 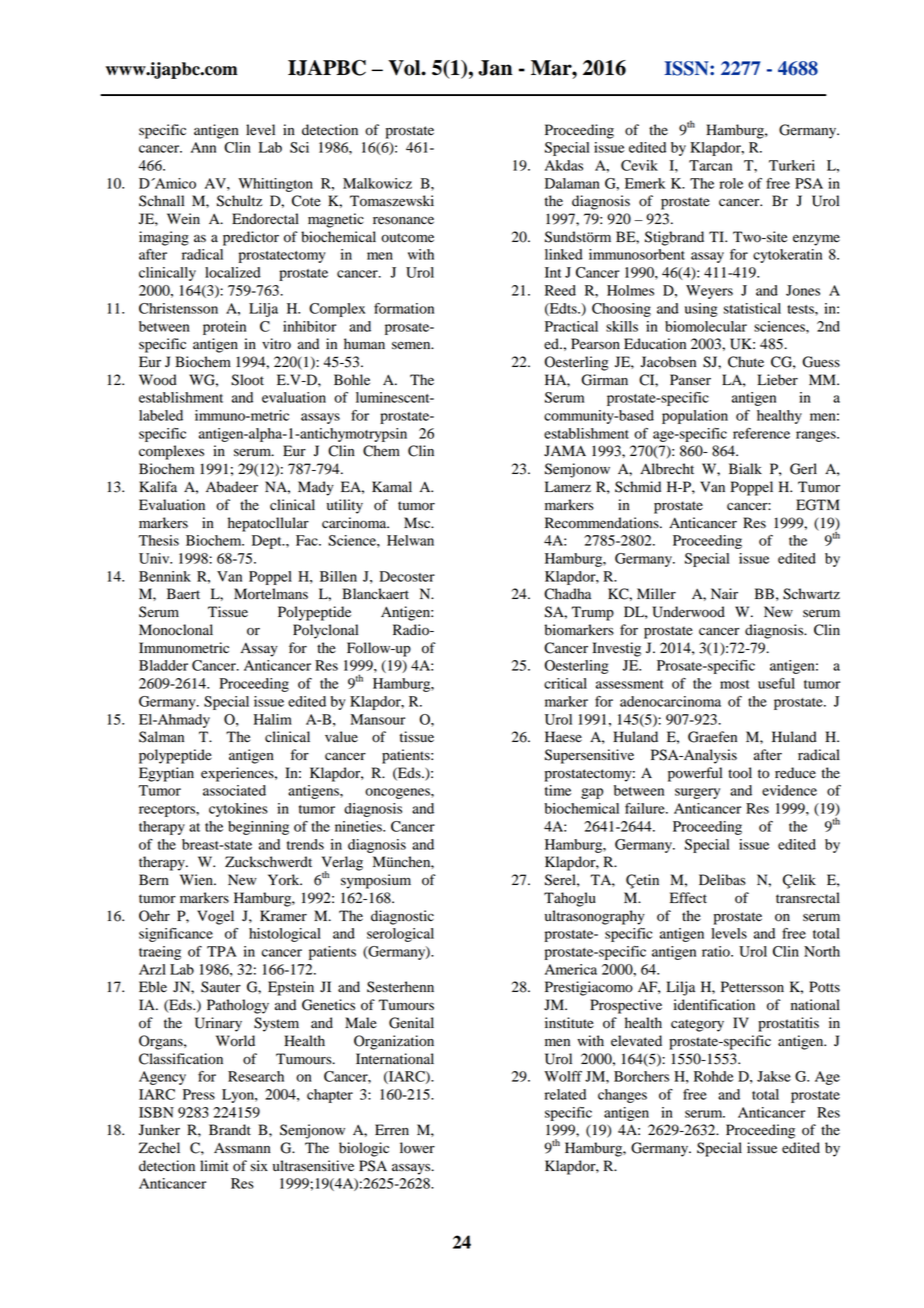 I want to click on Nair, so click(x=724, y=593).
